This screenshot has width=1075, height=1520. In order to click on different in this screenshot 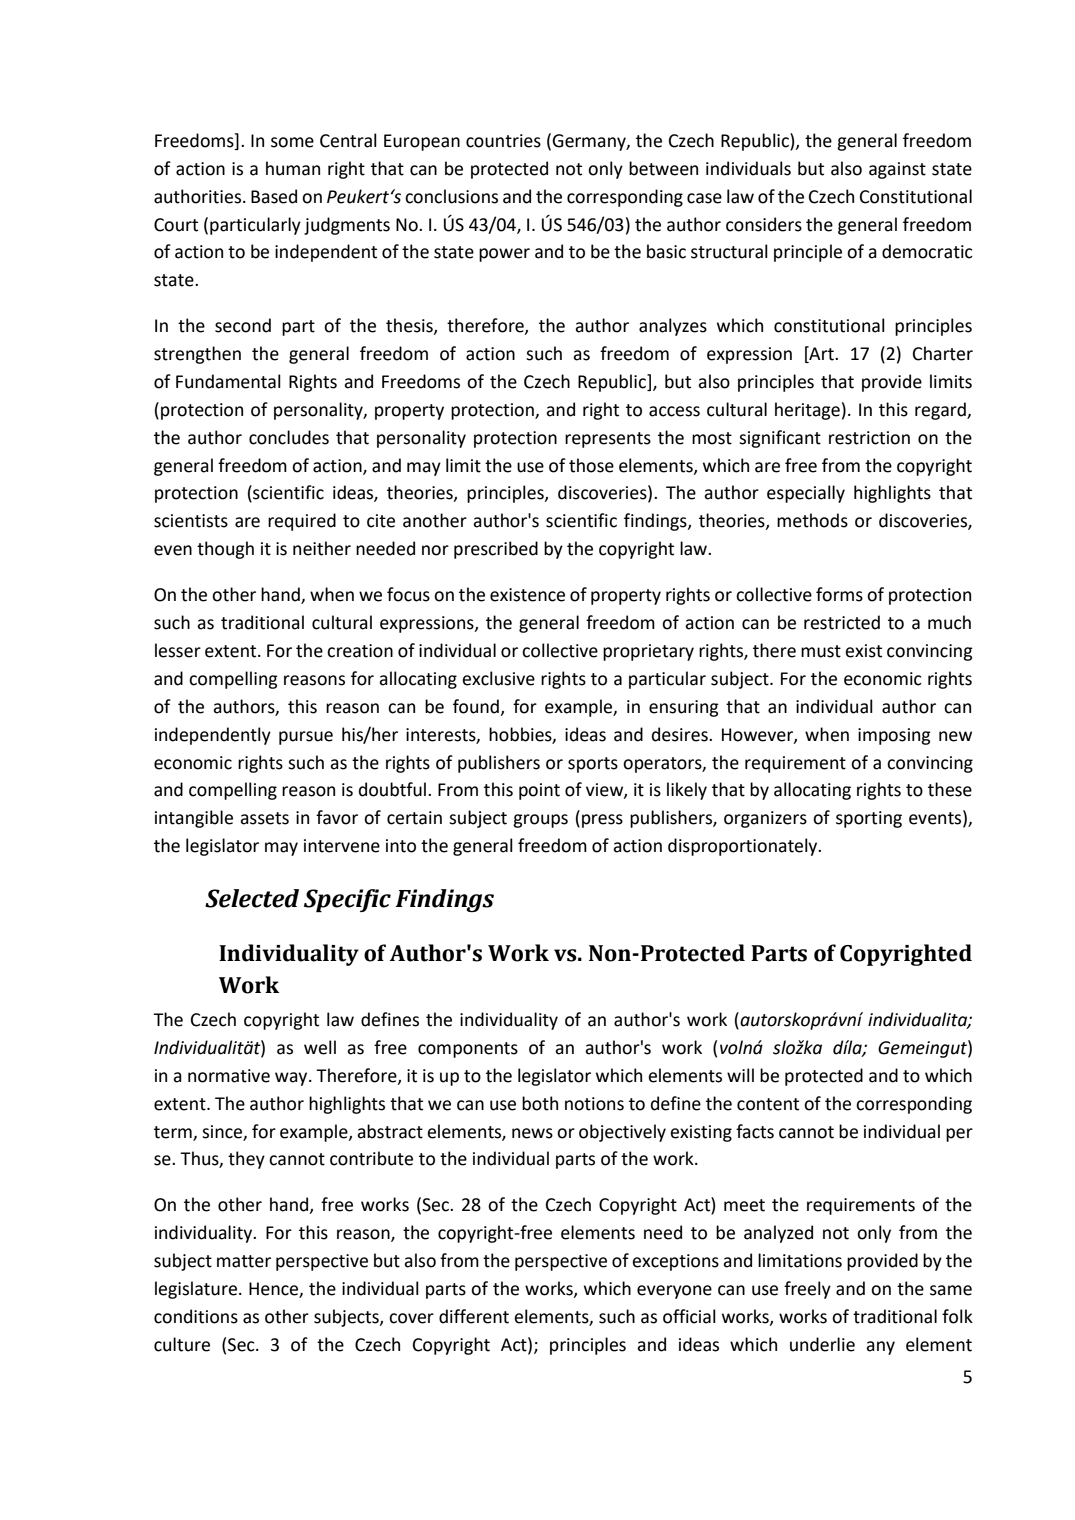, I will do `click(474, 1316)`.
